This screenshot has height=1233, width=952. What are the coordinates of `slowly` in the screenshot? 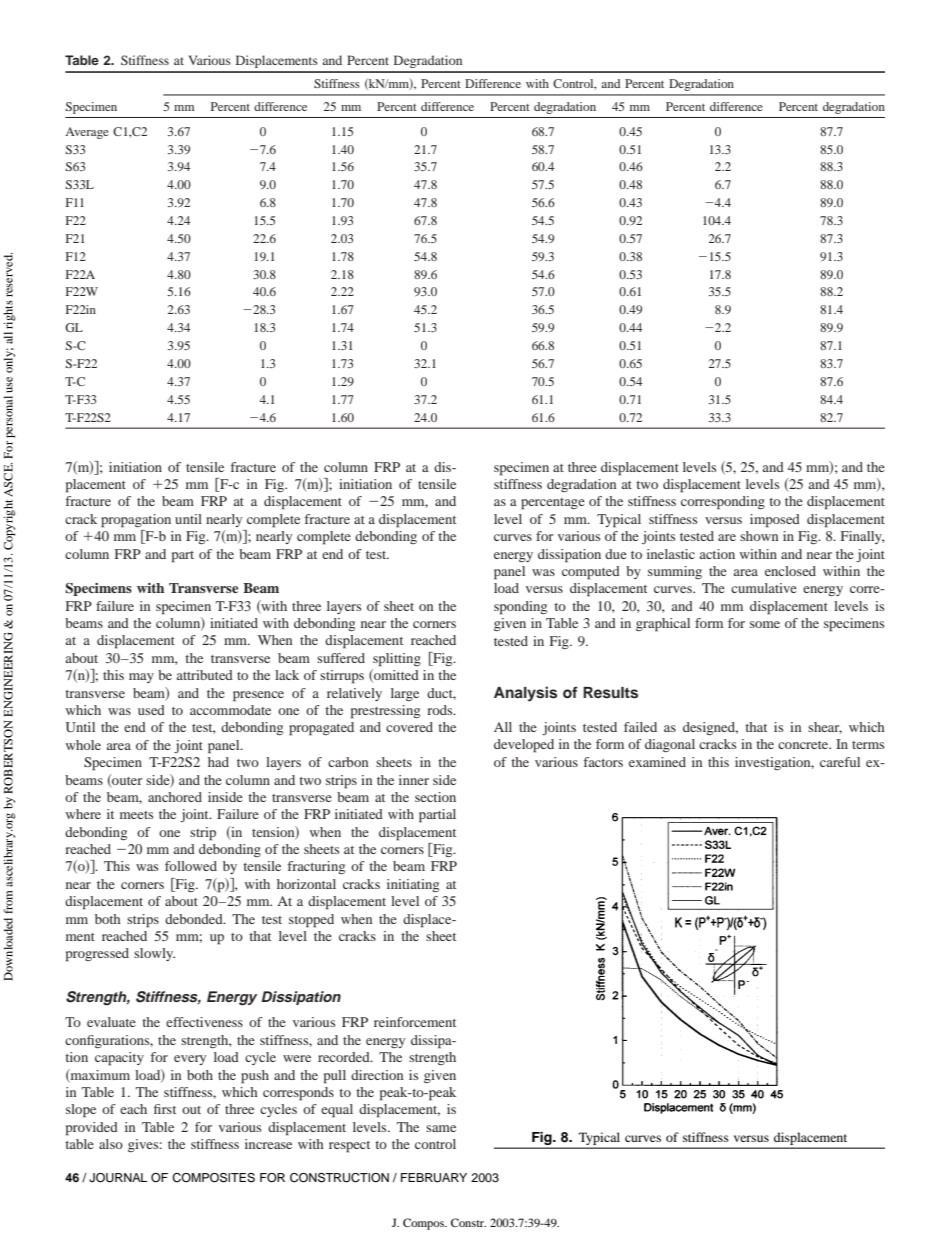 It's located at (154, 954).
